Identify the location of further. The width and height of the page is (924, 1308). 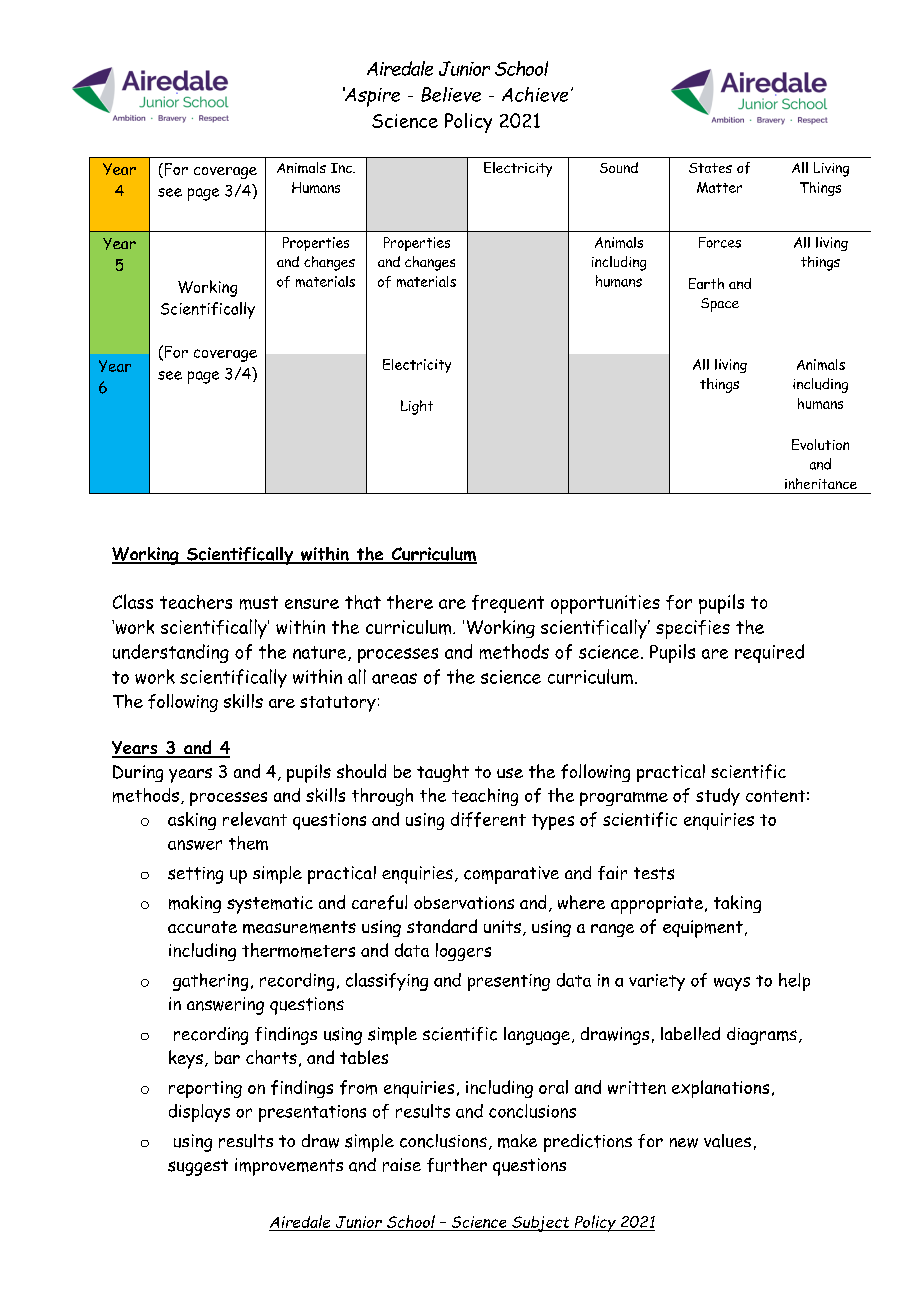
(457, 1165).
